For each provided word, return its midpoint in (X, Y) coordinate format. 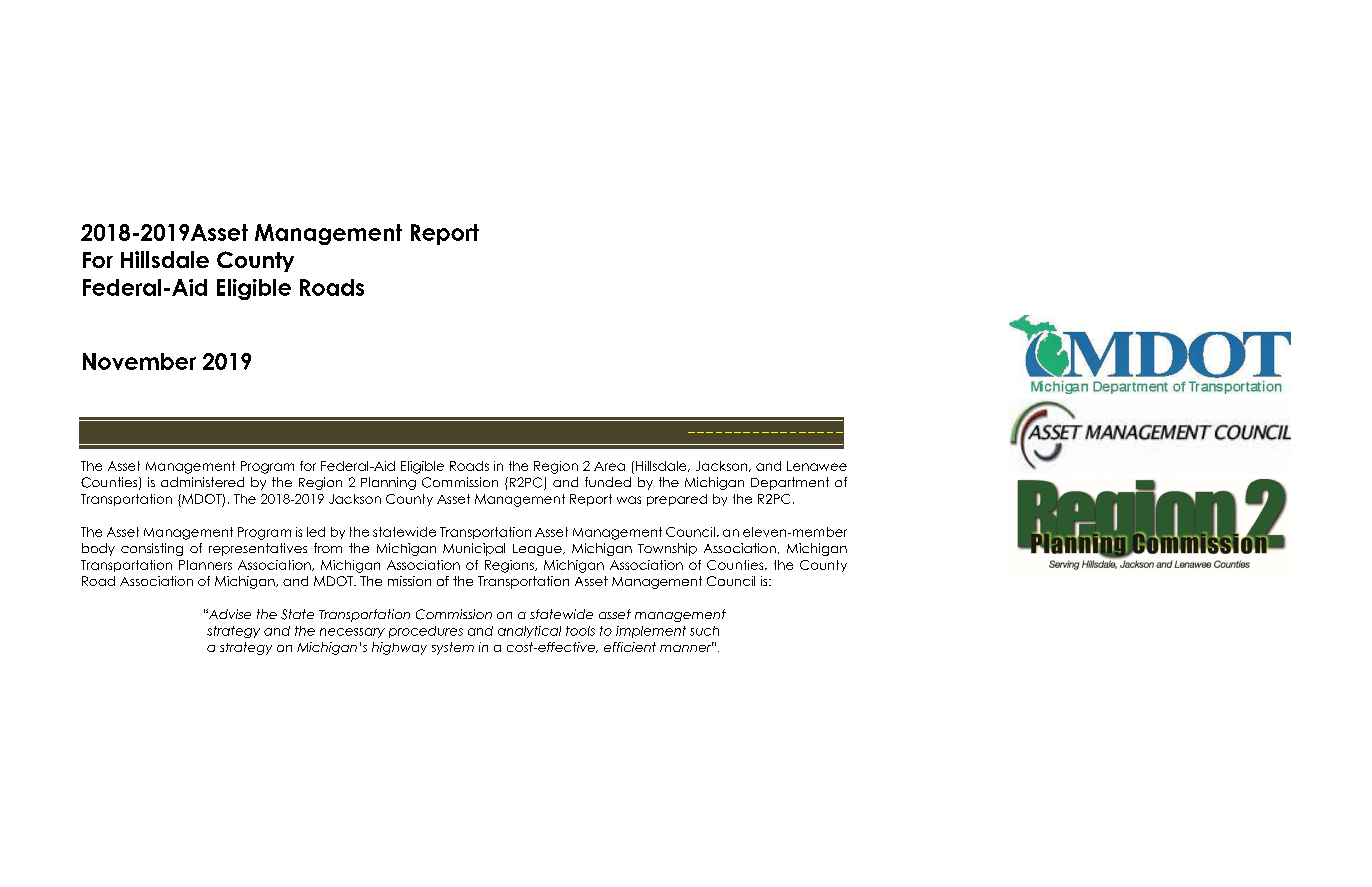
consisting (152, 549)
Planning (388, 483)
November (139, 361)
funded (608, 482)
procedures (426, 632)
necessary (352, 633)
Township (667, 549)
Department (790, 483)
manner (687, 647)
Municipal (474, 549)
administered (202, 482)
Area (609, 466)
